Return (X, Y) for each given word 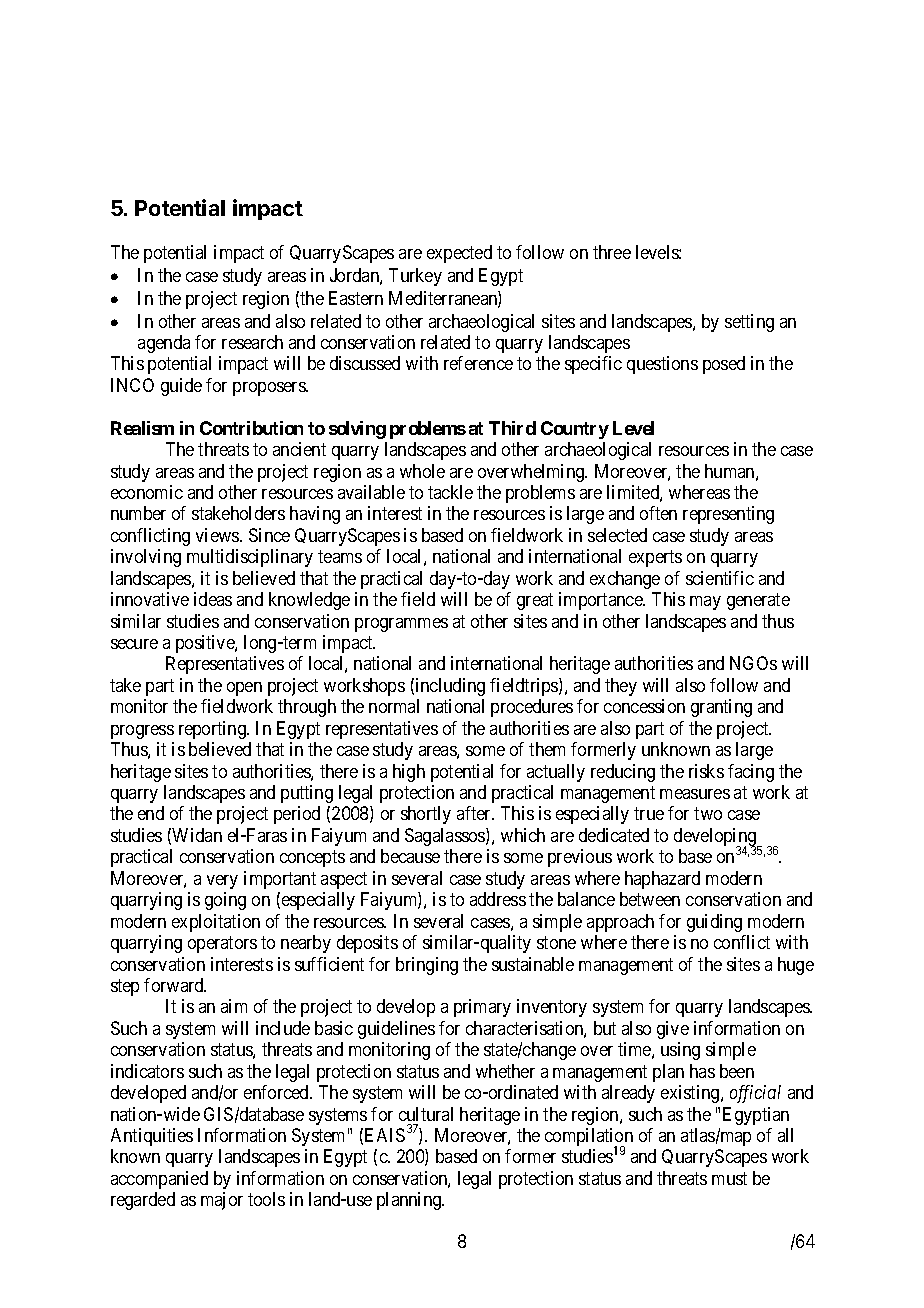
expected (459, 254)
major (222, 1201)
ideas (213, 599)
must (729, 1178)
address (498, 899)
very (222, 882)
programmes (401, 625)
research (252, 342)
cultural (426, 1114)
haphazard (662, 880)
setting (749, 323)
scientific (720, 578)
